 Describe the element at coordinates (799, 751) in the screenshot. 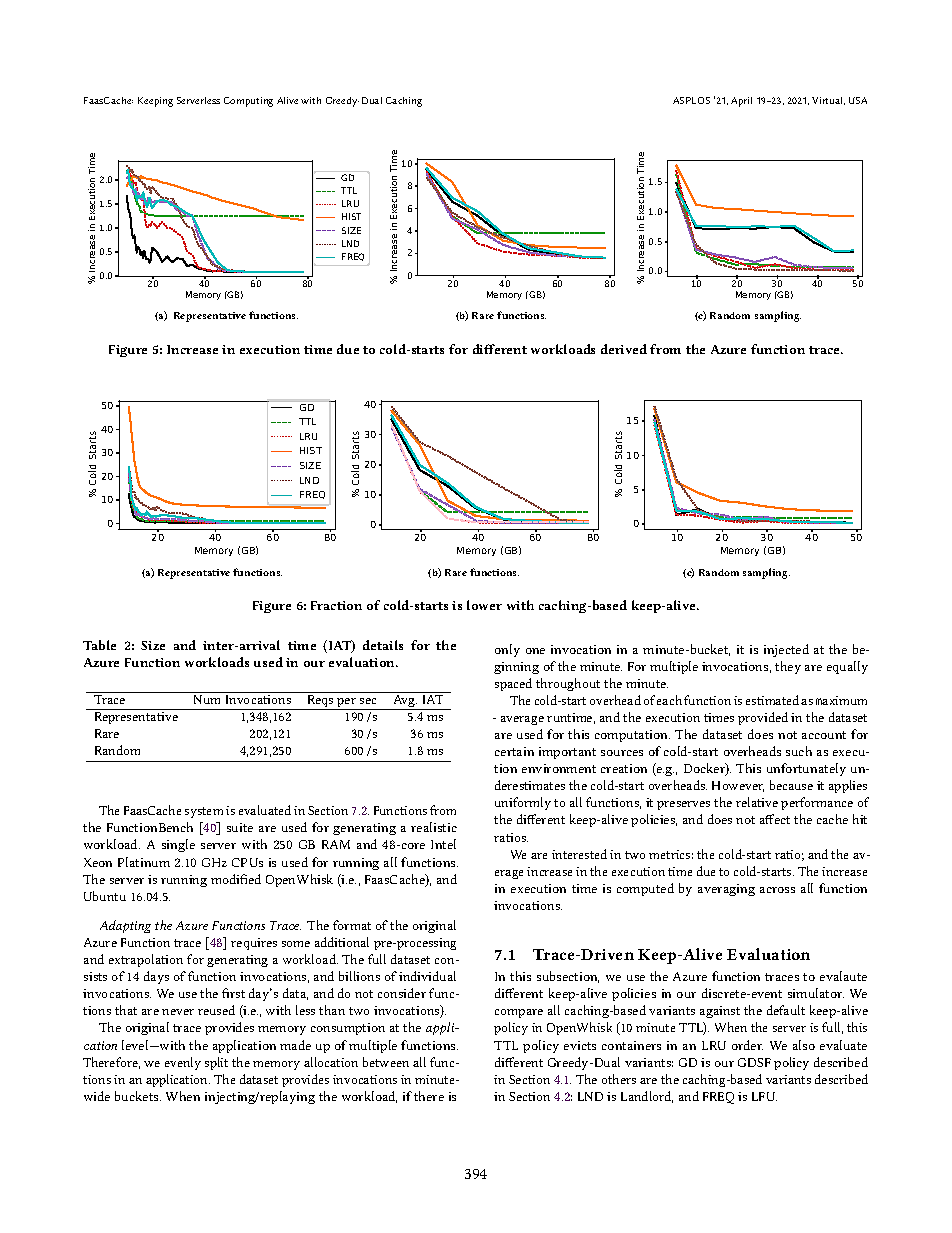

I see `such` at that location.
